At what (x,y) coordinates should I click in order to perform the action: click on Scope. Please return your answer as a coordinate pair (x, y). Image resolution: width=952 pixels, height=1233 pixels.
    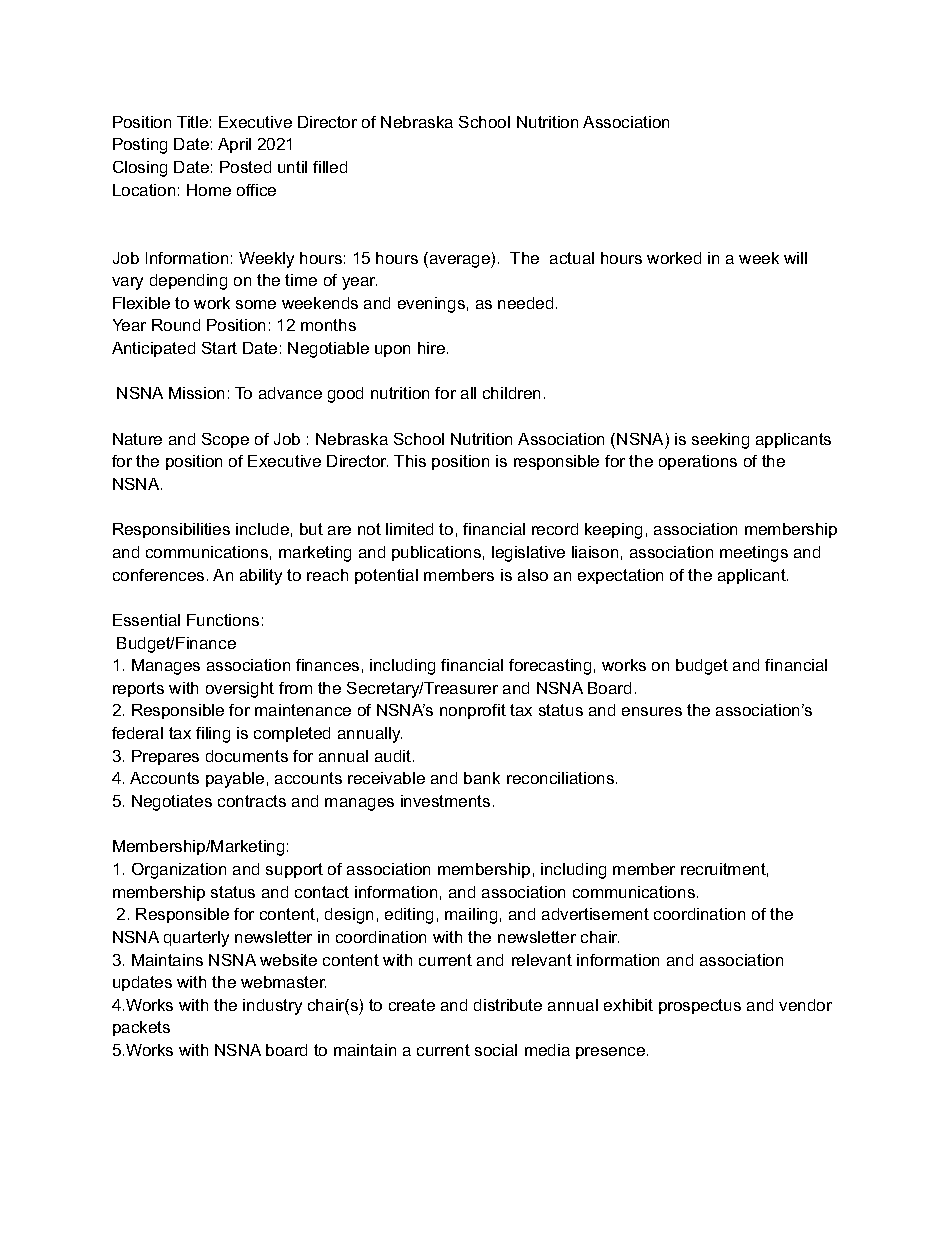
    Looking at the image, I should click on (225, 440).
